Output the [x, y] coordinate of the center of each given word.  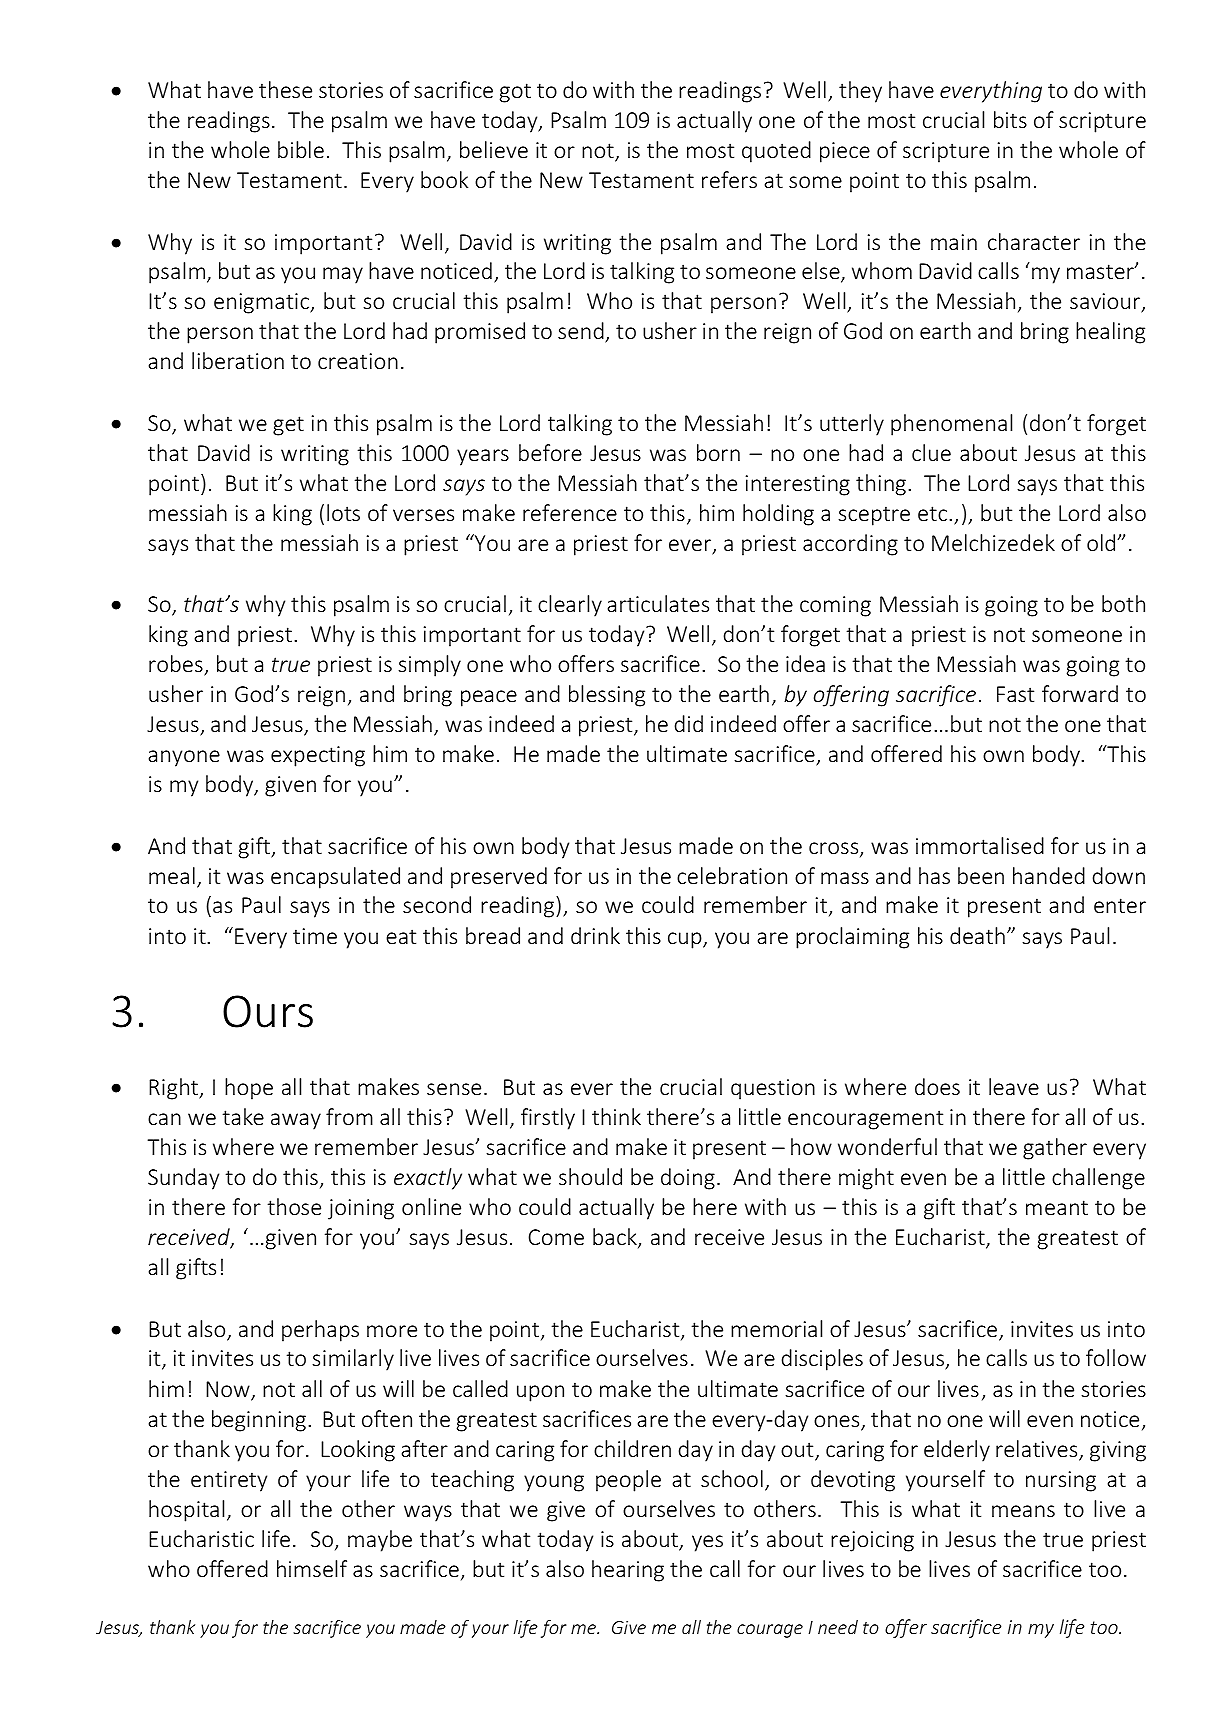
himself [312, 1568]
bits [1010, 119]
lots [343, 512]
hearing [628, 1571]
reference [570, 512]
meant [1057, 1207]
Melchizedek [993, 542]
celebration [732, 875]
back [616, 1238]
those [294, 1206]
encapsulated [335, 878]
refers [729, 179]
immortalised [980, 845]
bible [301, 149]
